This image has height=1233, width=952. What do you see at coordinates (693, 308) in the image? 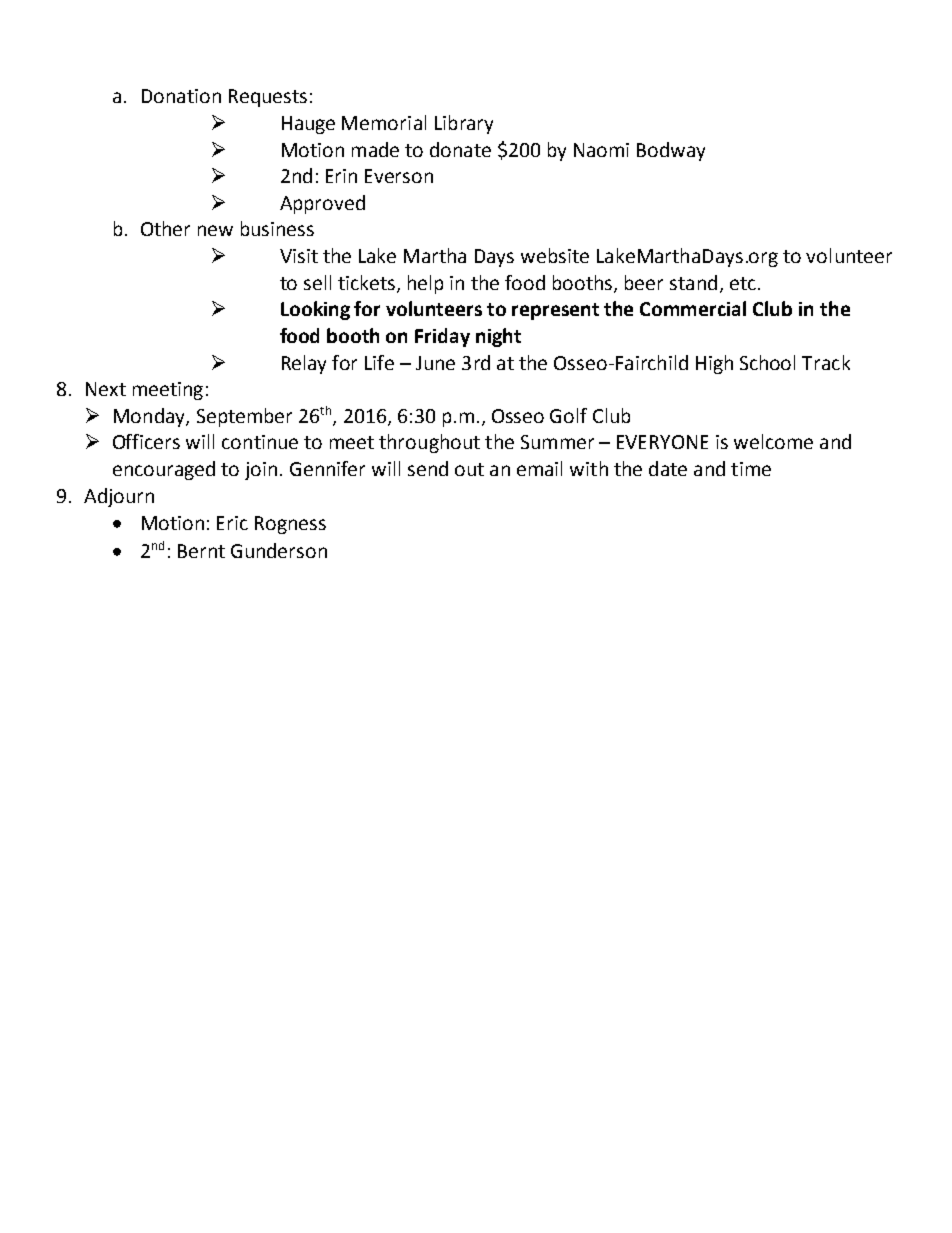
I see `Commercial` at bounding box center [693, 308].
